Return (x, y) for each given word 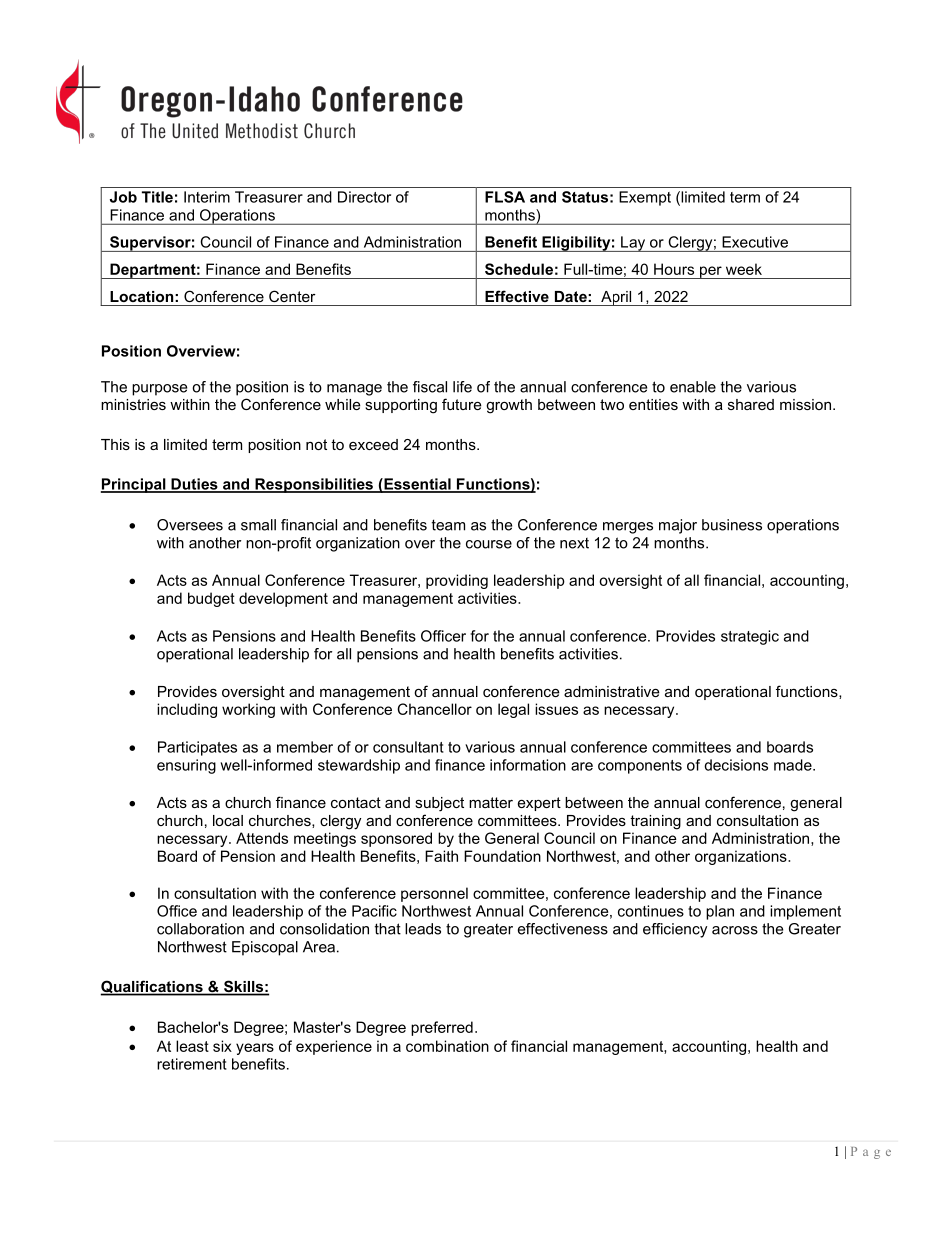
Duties (194, 485)
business (732, 525)
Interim (207, 197)
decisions (736, 765)
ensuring (186, 766)
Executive (755, 242)
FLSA (505, 197)
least (192, 1046)
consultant (408, 747)
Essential (417, 485)
